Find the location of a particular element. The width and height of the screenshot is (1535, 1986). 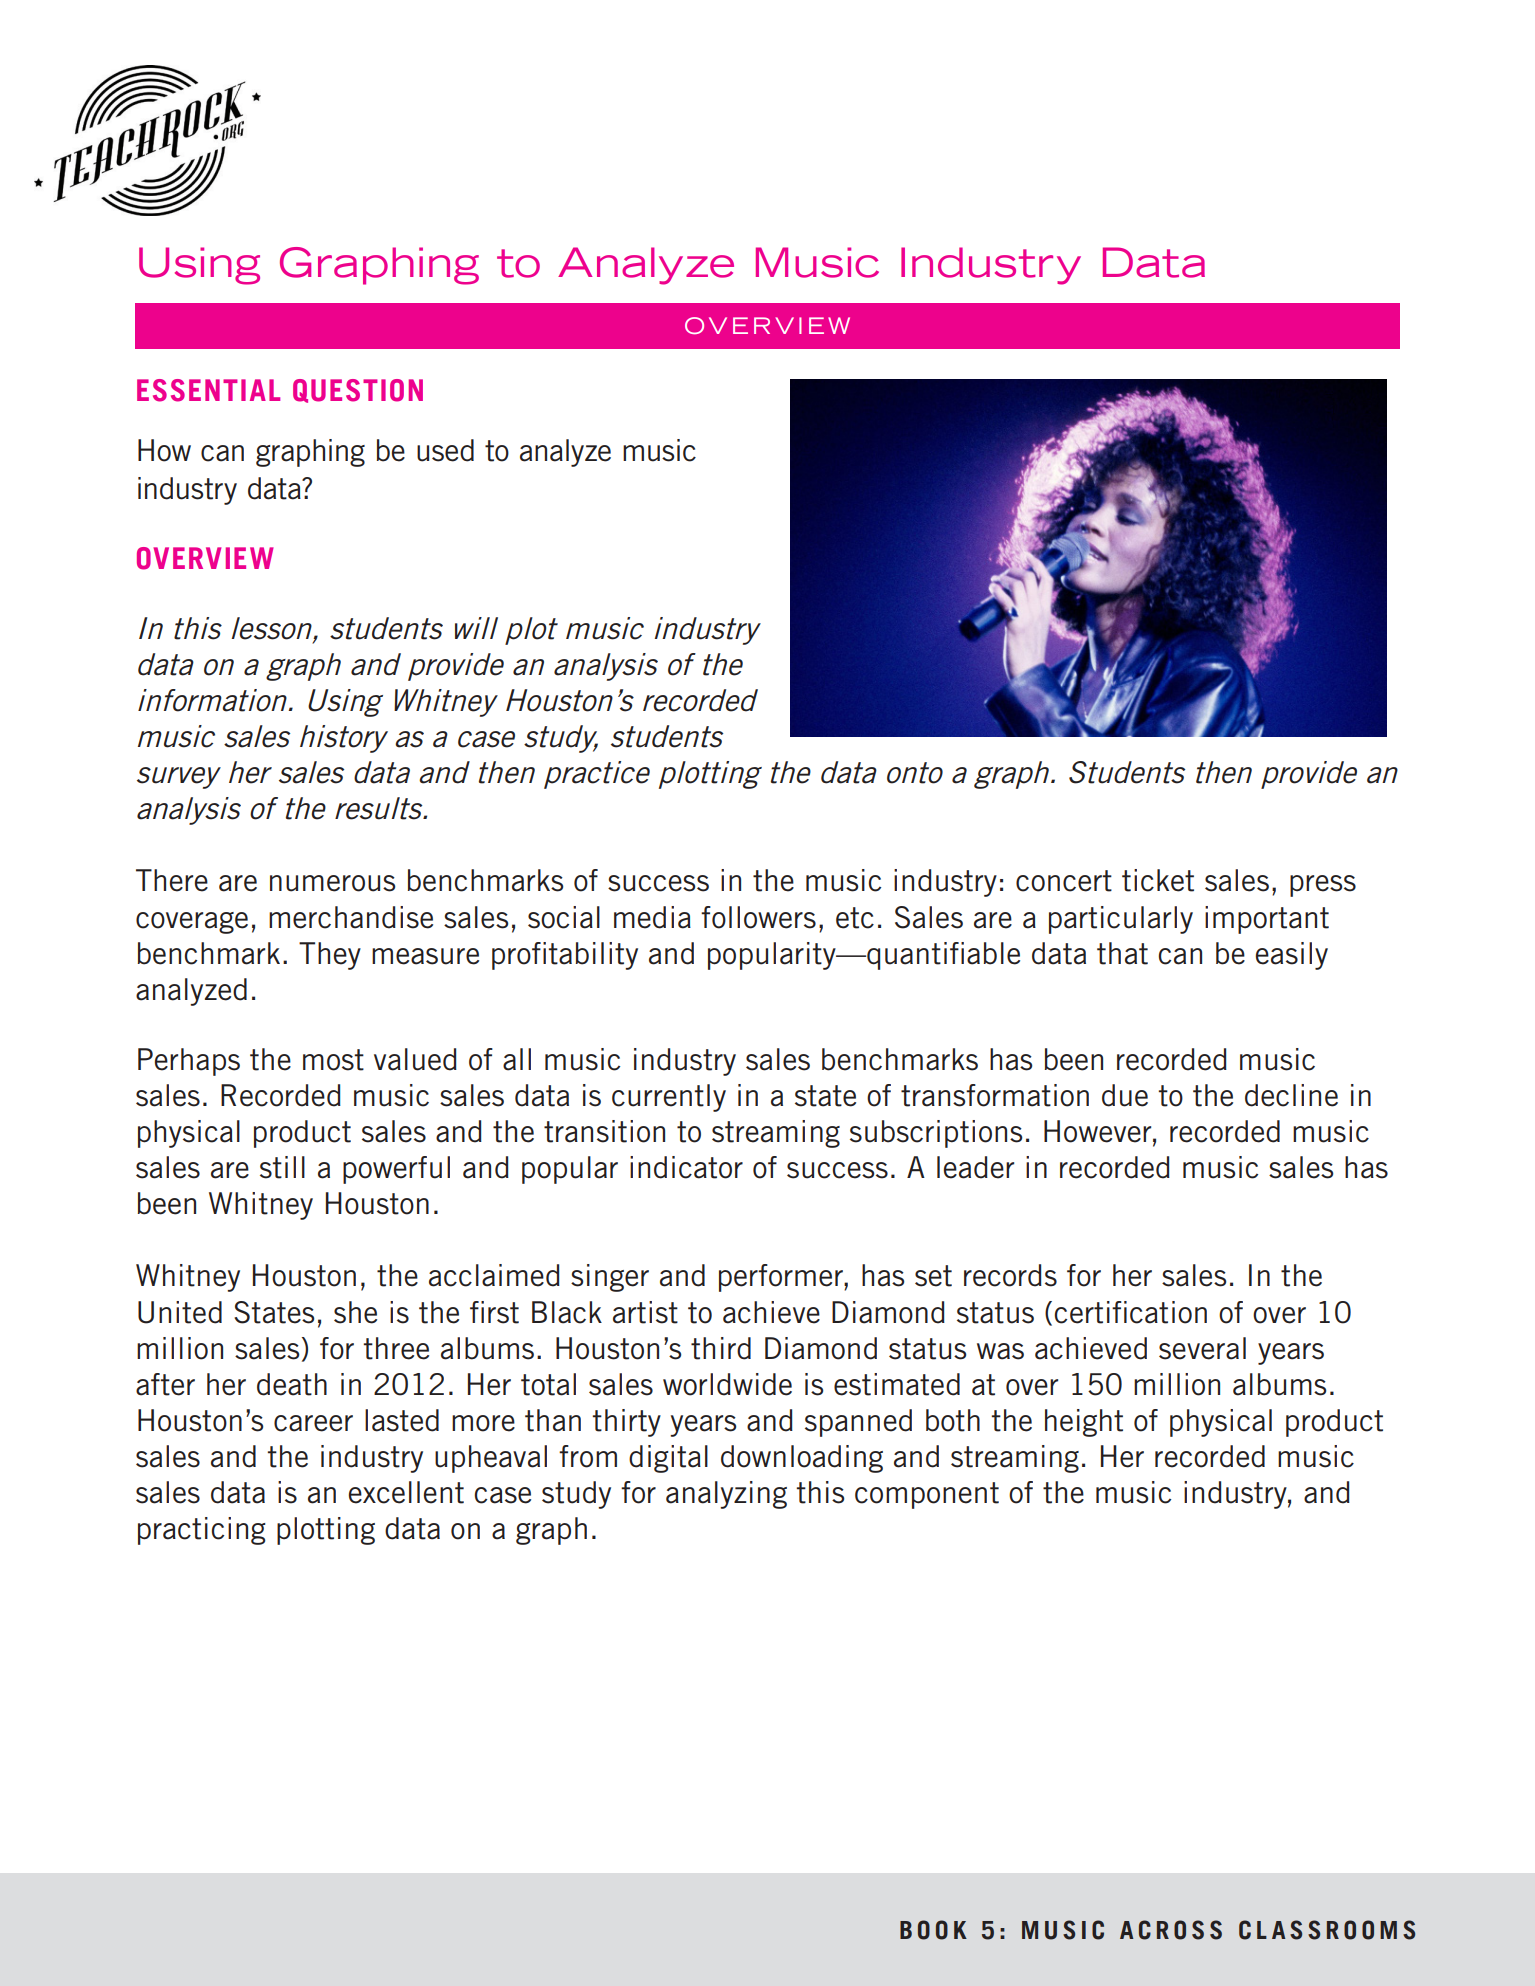

BOOK is located at coordinates (933, 1930).
